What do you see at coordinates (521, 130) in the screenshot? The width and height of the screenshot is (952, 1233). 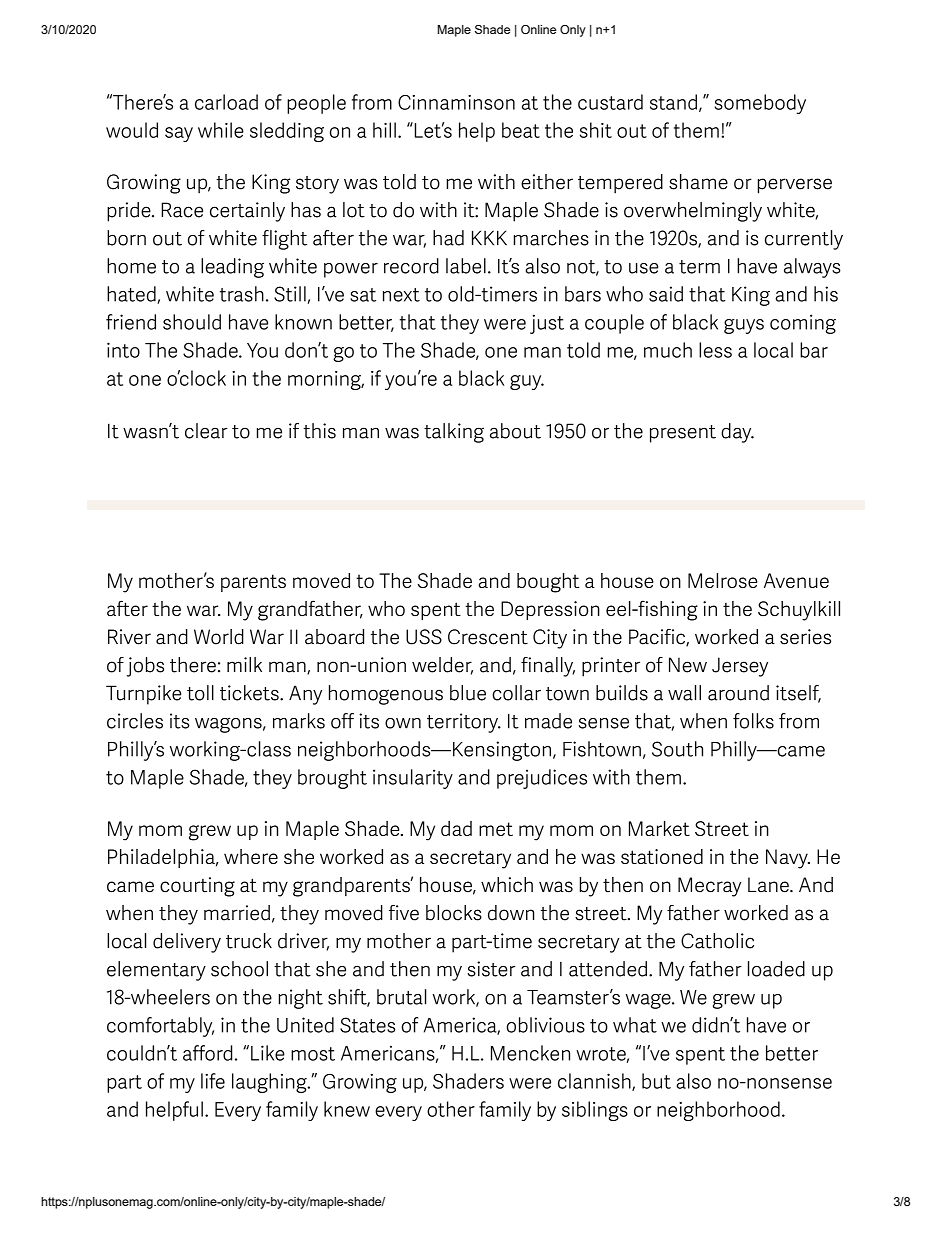 I see `beat` at bounding box center [521, 130].
